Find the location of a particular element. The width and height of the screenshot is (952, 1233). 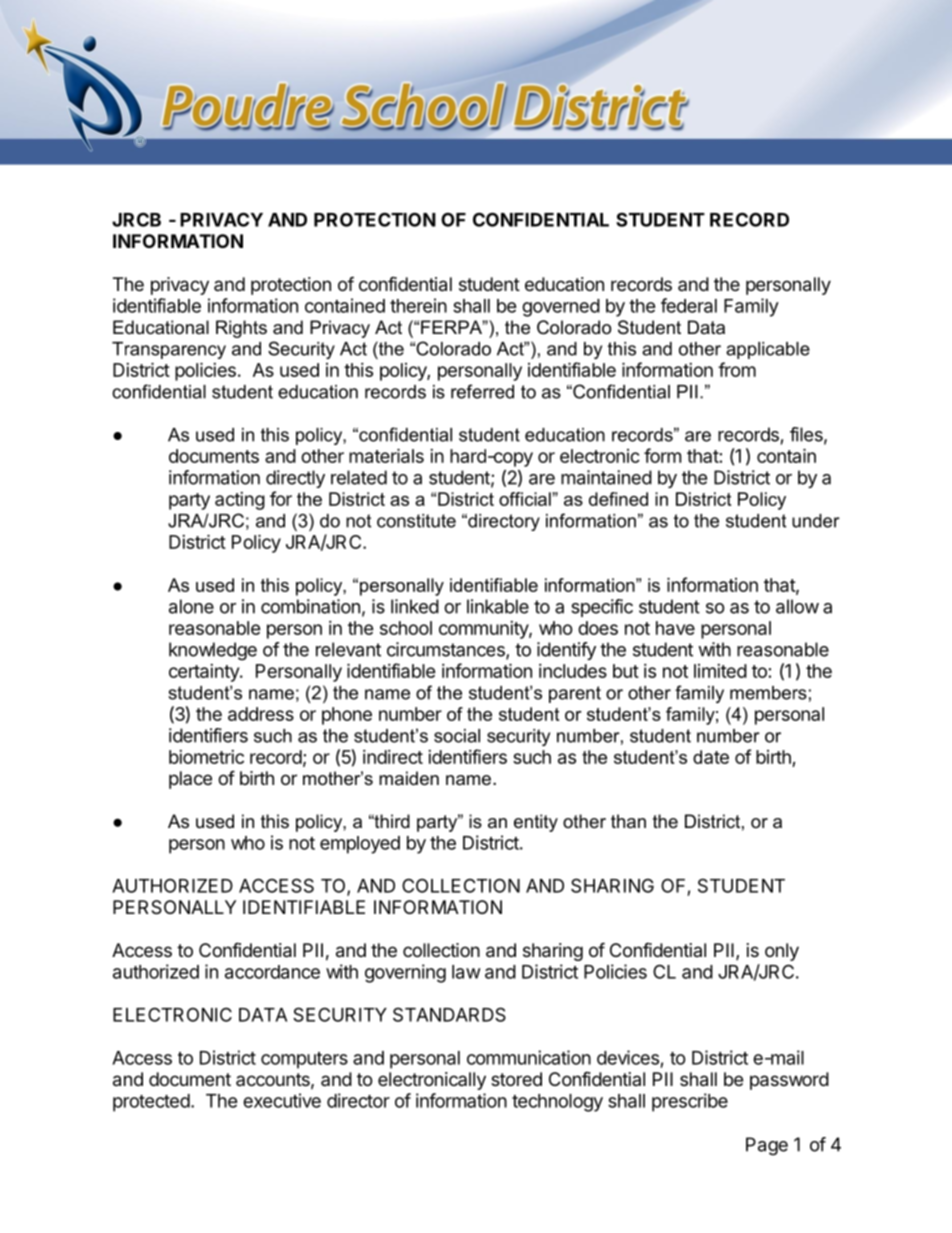

under is located at coordinates (816, 521).
